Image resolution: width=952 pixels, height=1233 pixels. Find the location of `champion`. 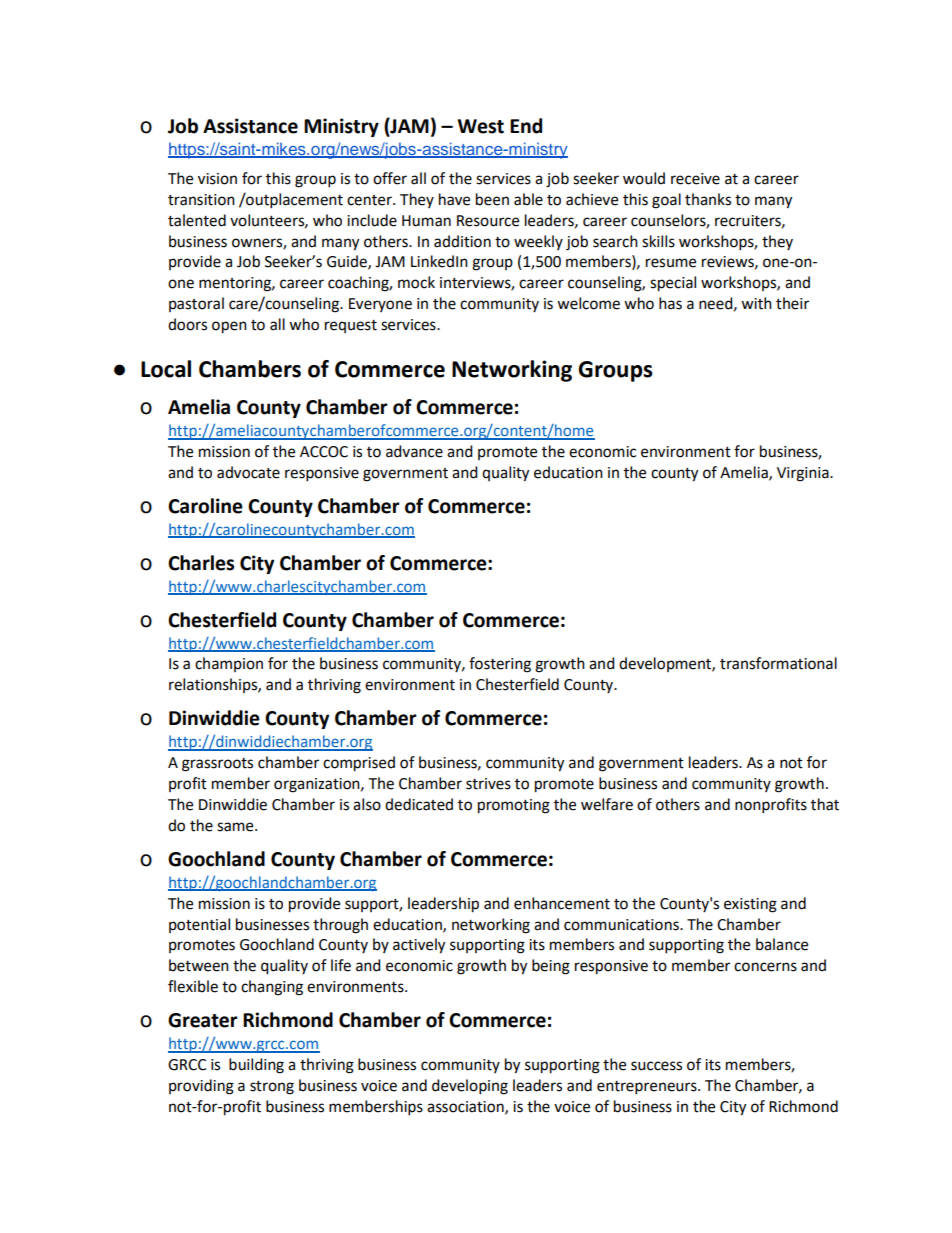

champion is located at coordinates (229, 664).
